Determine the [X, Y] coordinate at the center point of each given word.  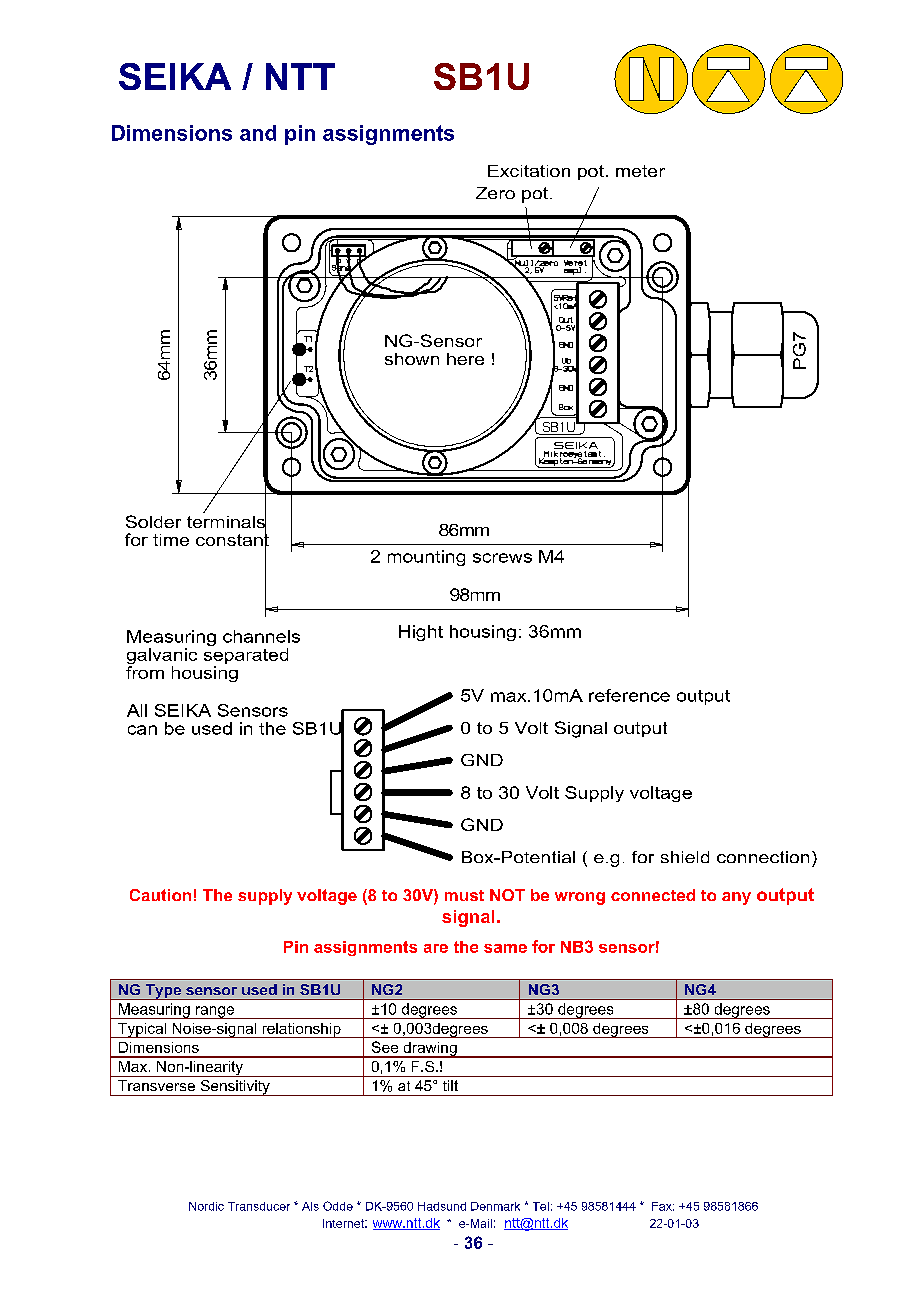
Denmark [495, 1206]
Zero [495, 193]
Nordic [206, 1206]
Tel [541, 1206]
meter [640, 171]
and [258, 133]
